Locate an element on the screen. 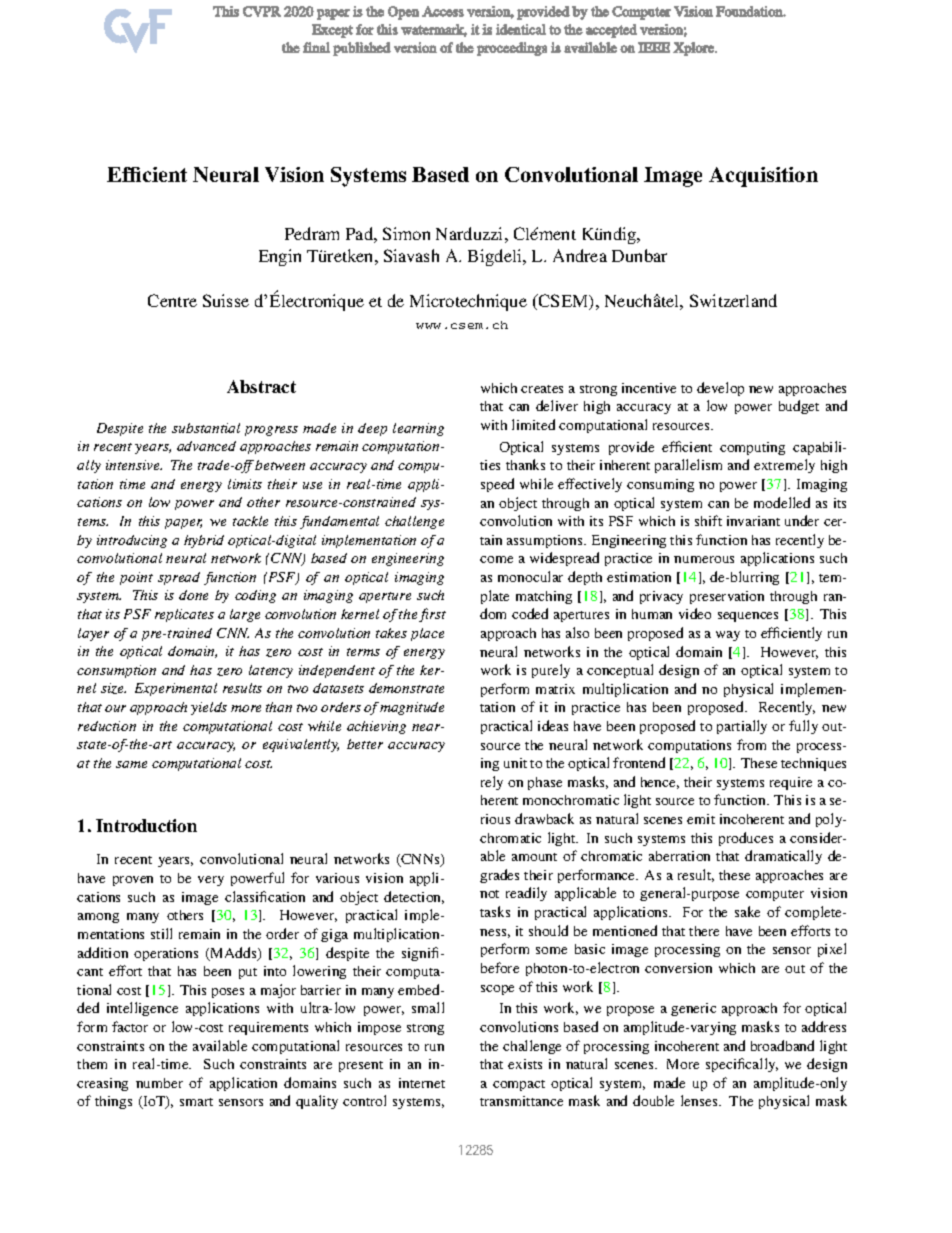  smart is located at coordinates (196, 1102).
